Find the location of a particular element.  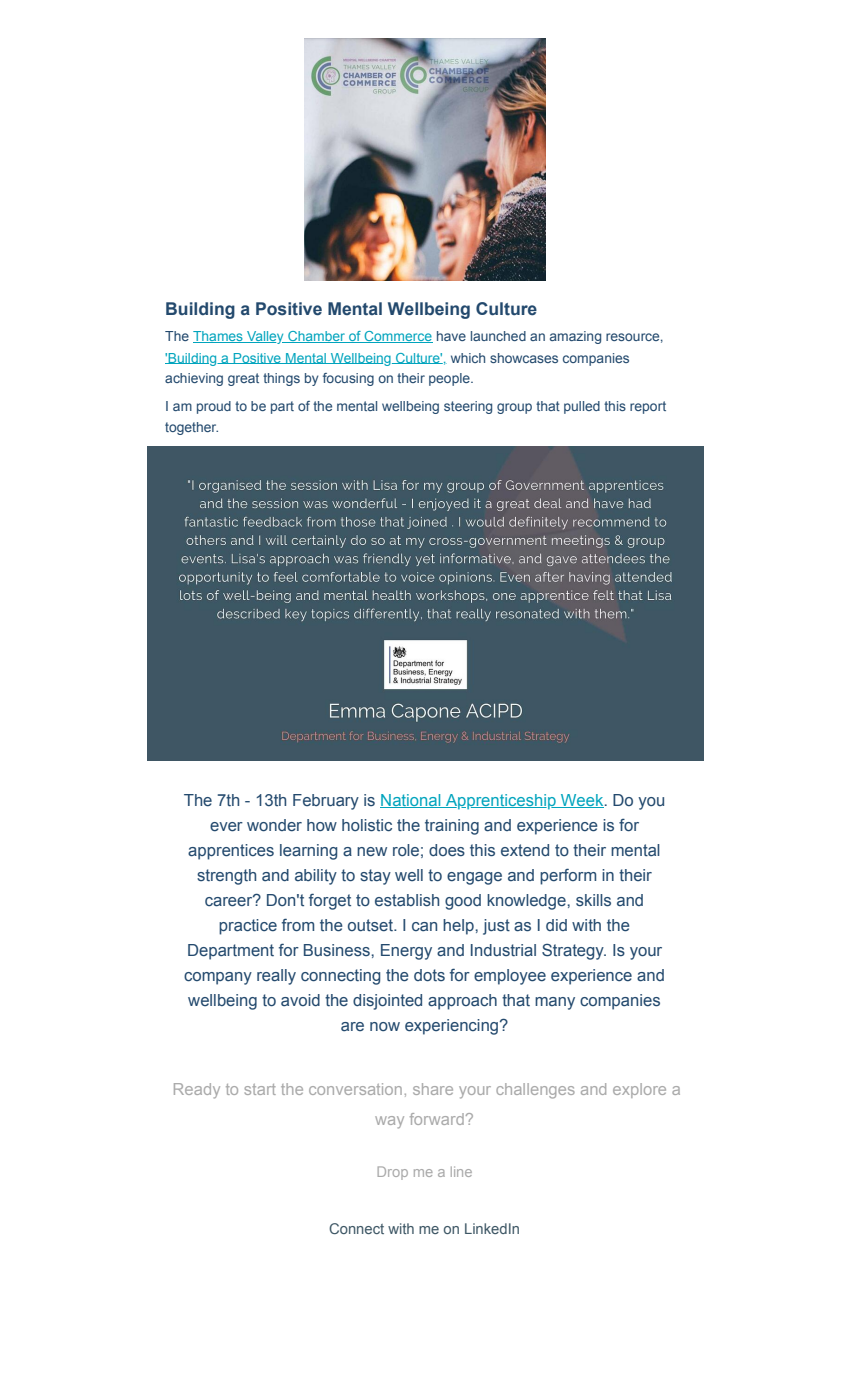

National is located at coordinates (411, 801).
